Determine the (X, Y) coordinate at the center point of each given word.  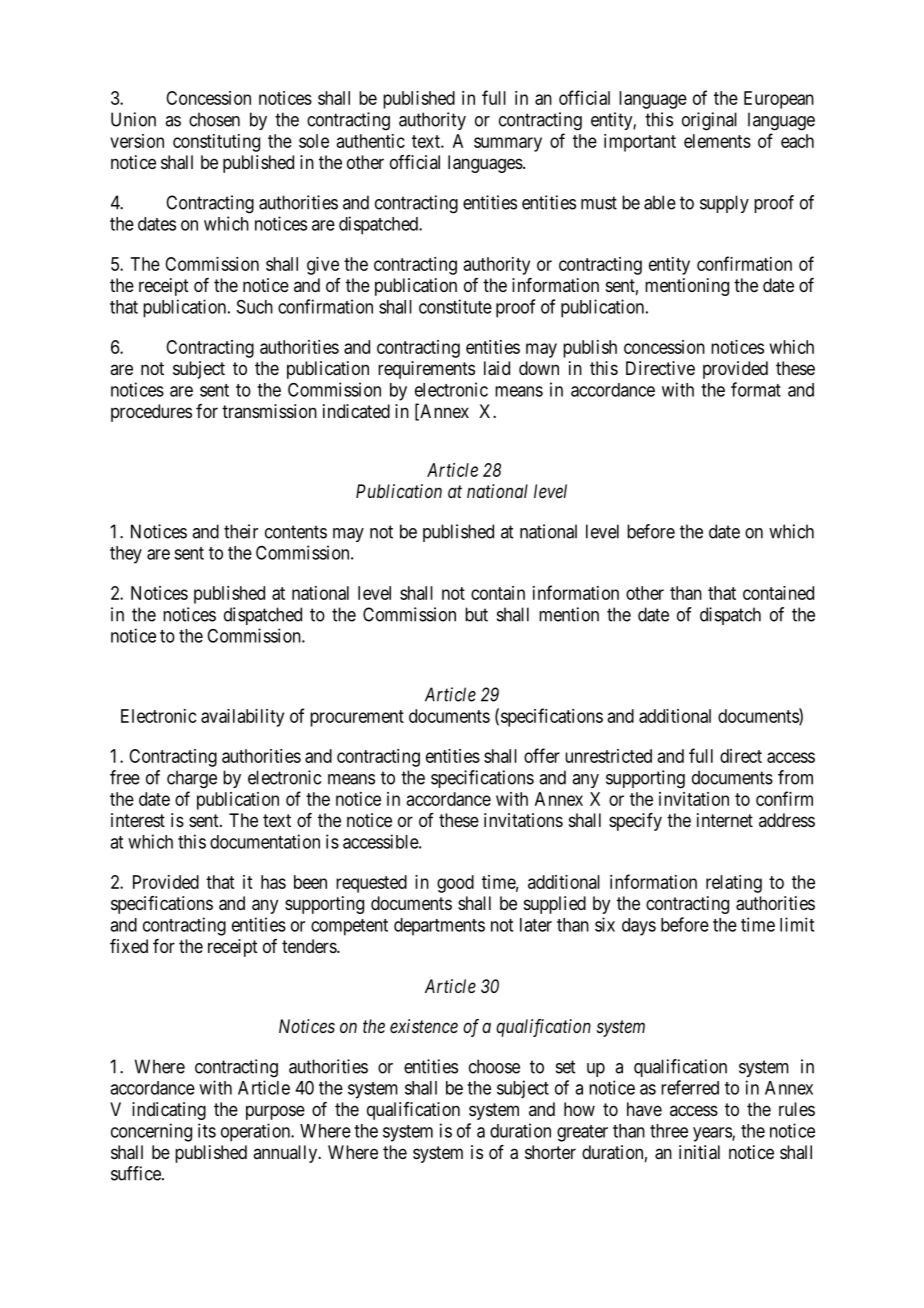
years (713, 1134)
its (207, 1130)
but (476, 614)
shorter (550, 1152)
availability (242, 718)
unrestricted (608, 756)
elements (717, 141)
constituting (216, 143)
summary (508, 144)
